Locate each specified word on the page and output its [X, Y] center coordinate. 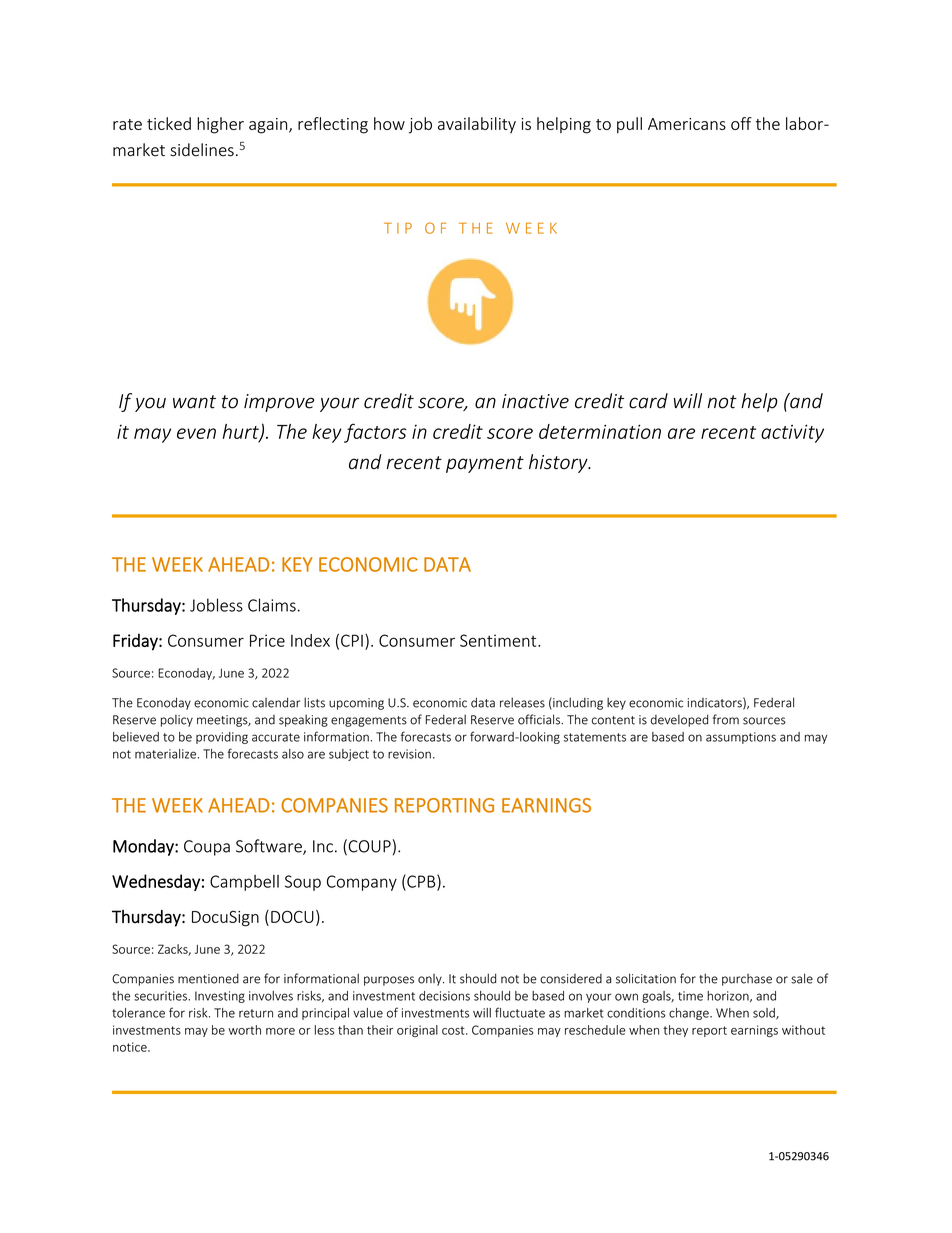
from [726, 719]
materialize [165, 754]
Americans [687, 124]
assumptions [741, 738]
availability [477, 125]
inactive [535, 401]
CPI [352, 640]
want [194, 402]
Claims [272, 605]
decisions [444, 996]
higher [220, 125]
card [648, 401]
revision [409, 754]
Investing [220, 997]
